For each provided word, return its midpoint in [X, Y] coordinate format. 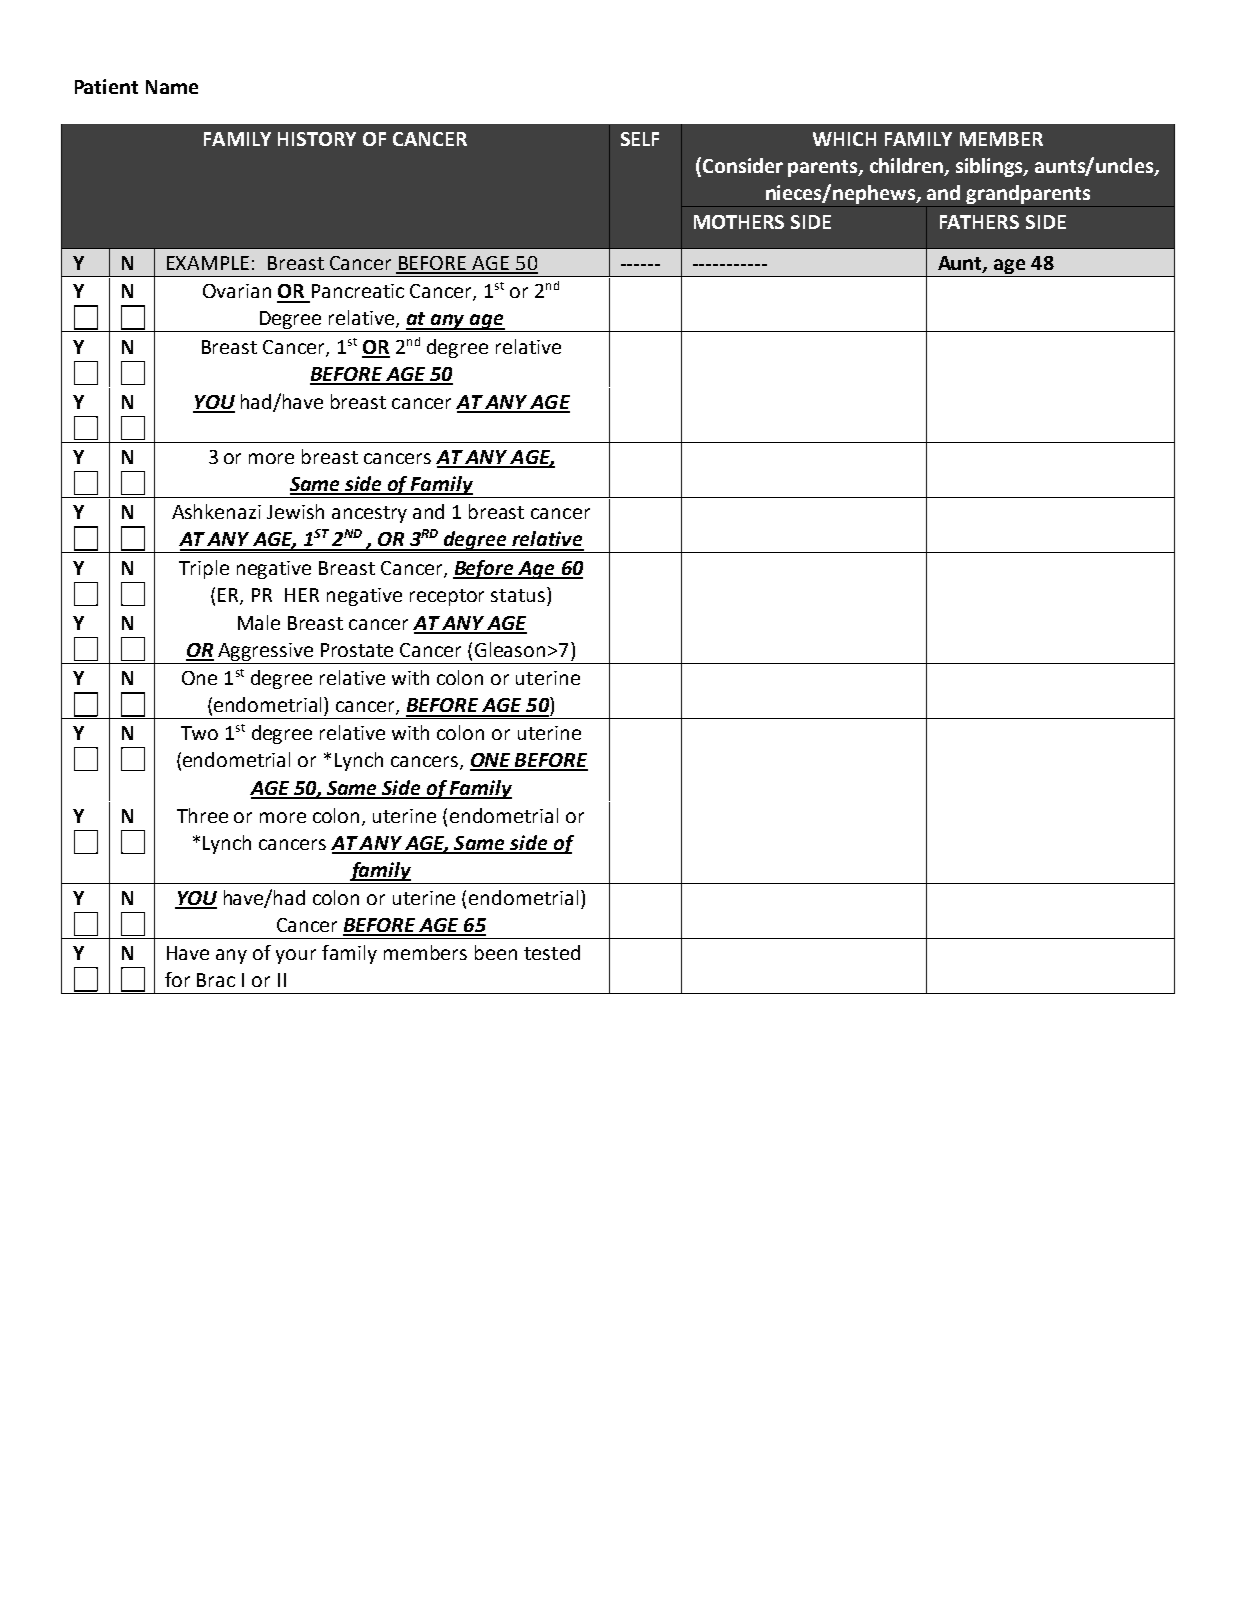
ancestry [369, 514]
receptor [447, 597]
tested [552, 952]
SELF [640, 139]
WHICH [844, 139]
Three [202, 815]
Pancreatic [358, 291]
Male [259, 622]
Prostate [357, 650]
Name [172, 87]
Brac [216, 980]
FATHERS [979, 222]
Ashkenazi [216, 511]
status [518, 595]
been [496, 952]
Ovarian [237, 291]
